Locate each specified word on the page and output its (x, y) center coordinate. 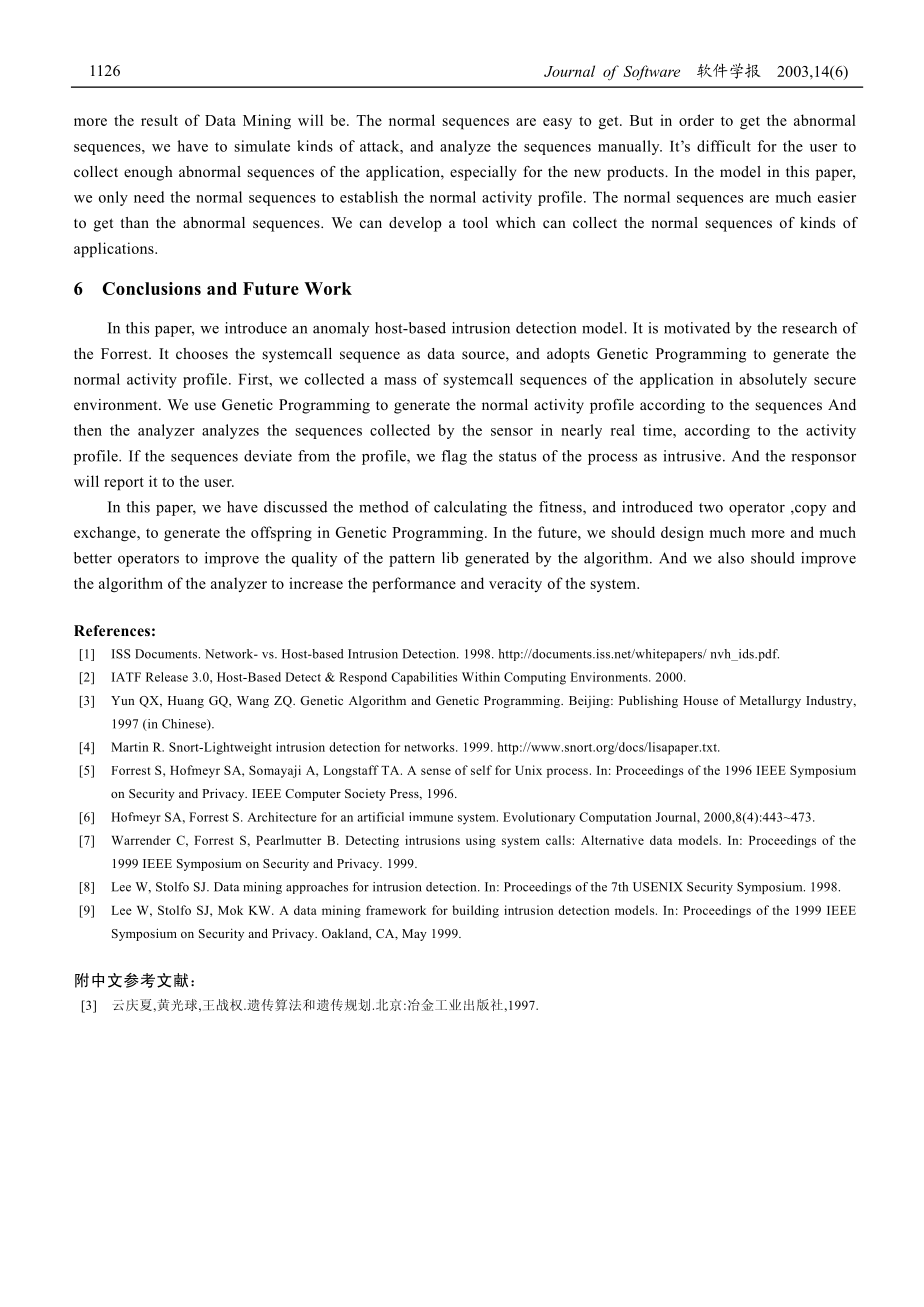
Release (167, 677)
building (475, 911)
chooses (202, 353)
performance (414, 585)
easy (557, 123)
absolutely (773, 380)
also (731, 558)
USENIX (658, 887)
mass (400, 381)
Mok (230, 910)
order (696, 120)
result (159, 120)
